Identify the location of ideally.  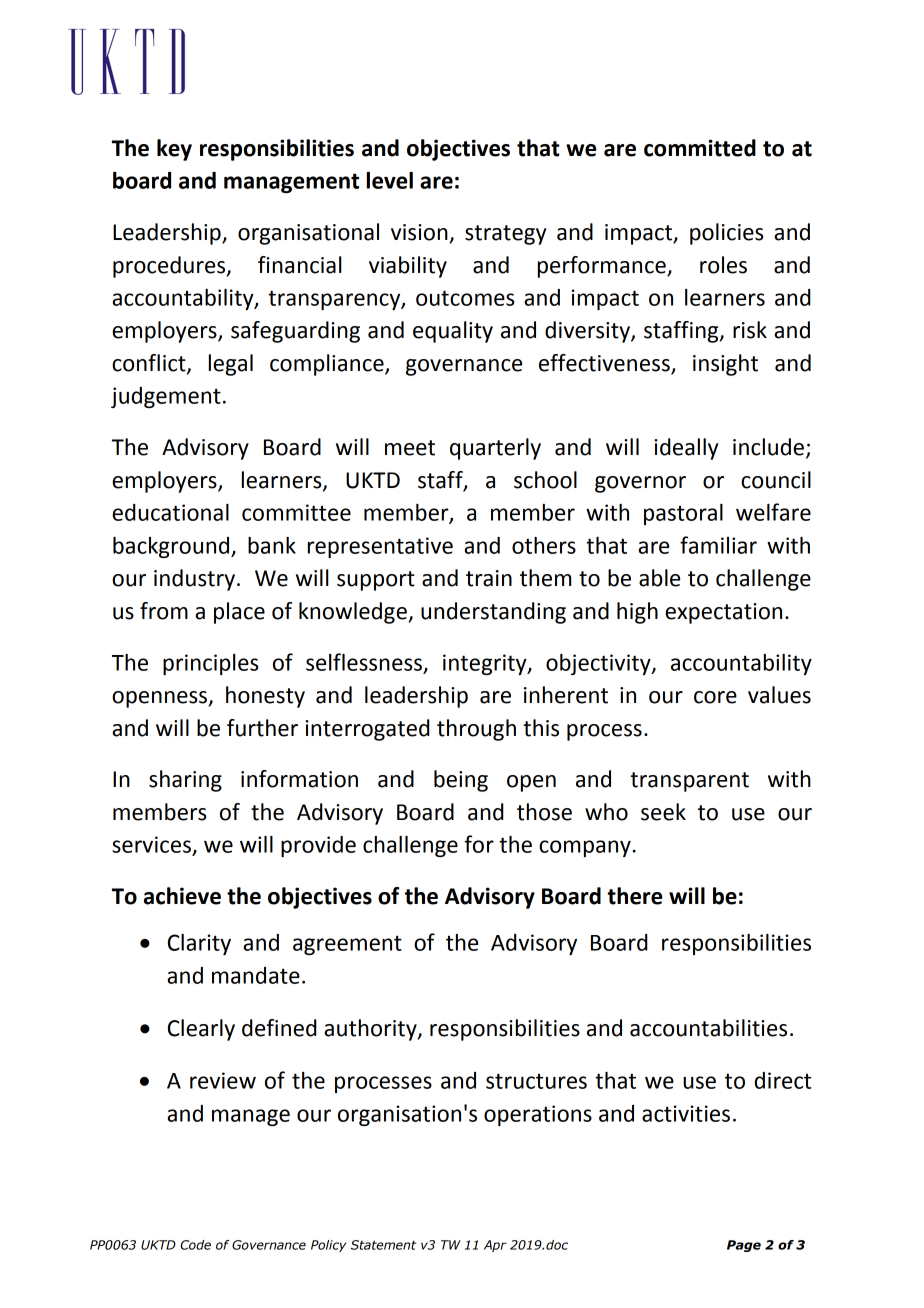
(686, 449).
